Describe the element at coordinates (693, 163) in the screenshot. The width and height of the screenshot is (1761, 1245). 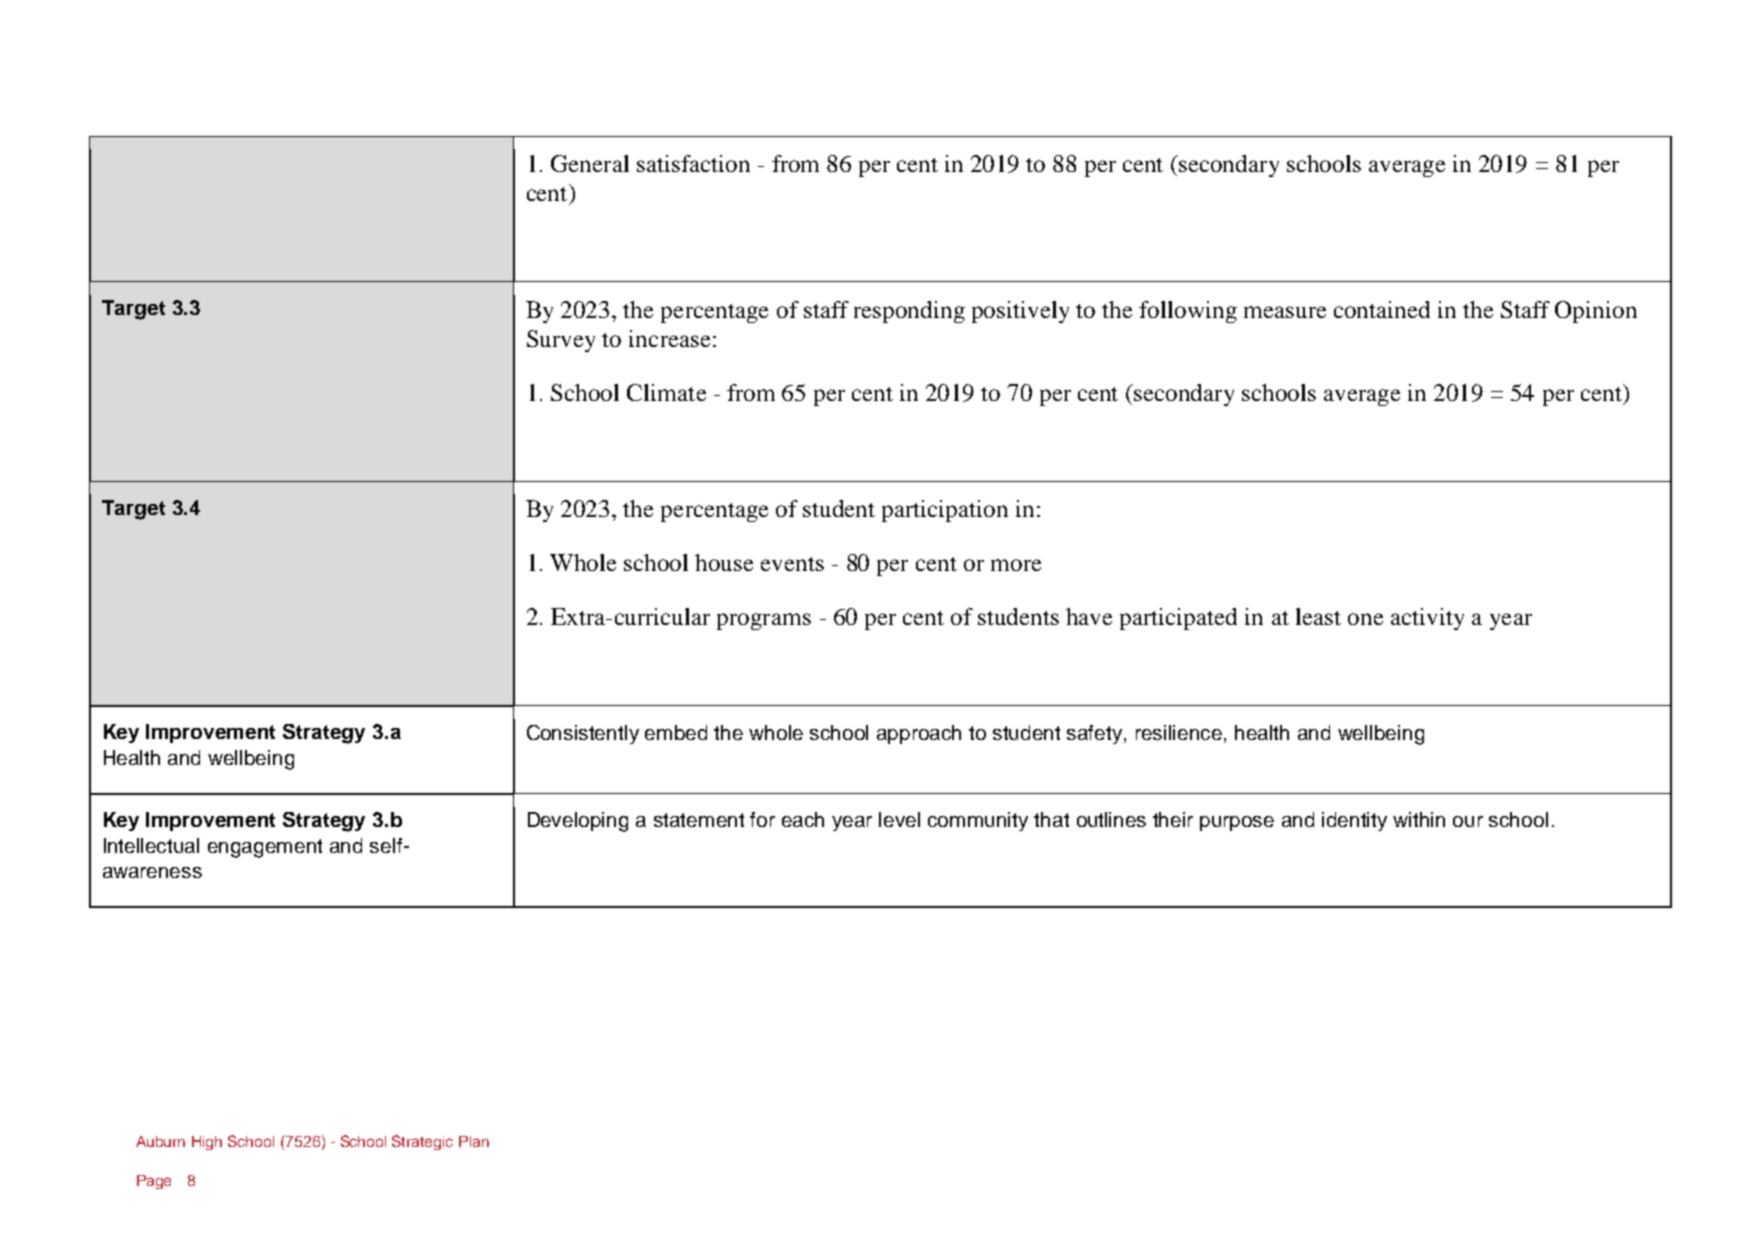
I see `satisfaction` at that location.
